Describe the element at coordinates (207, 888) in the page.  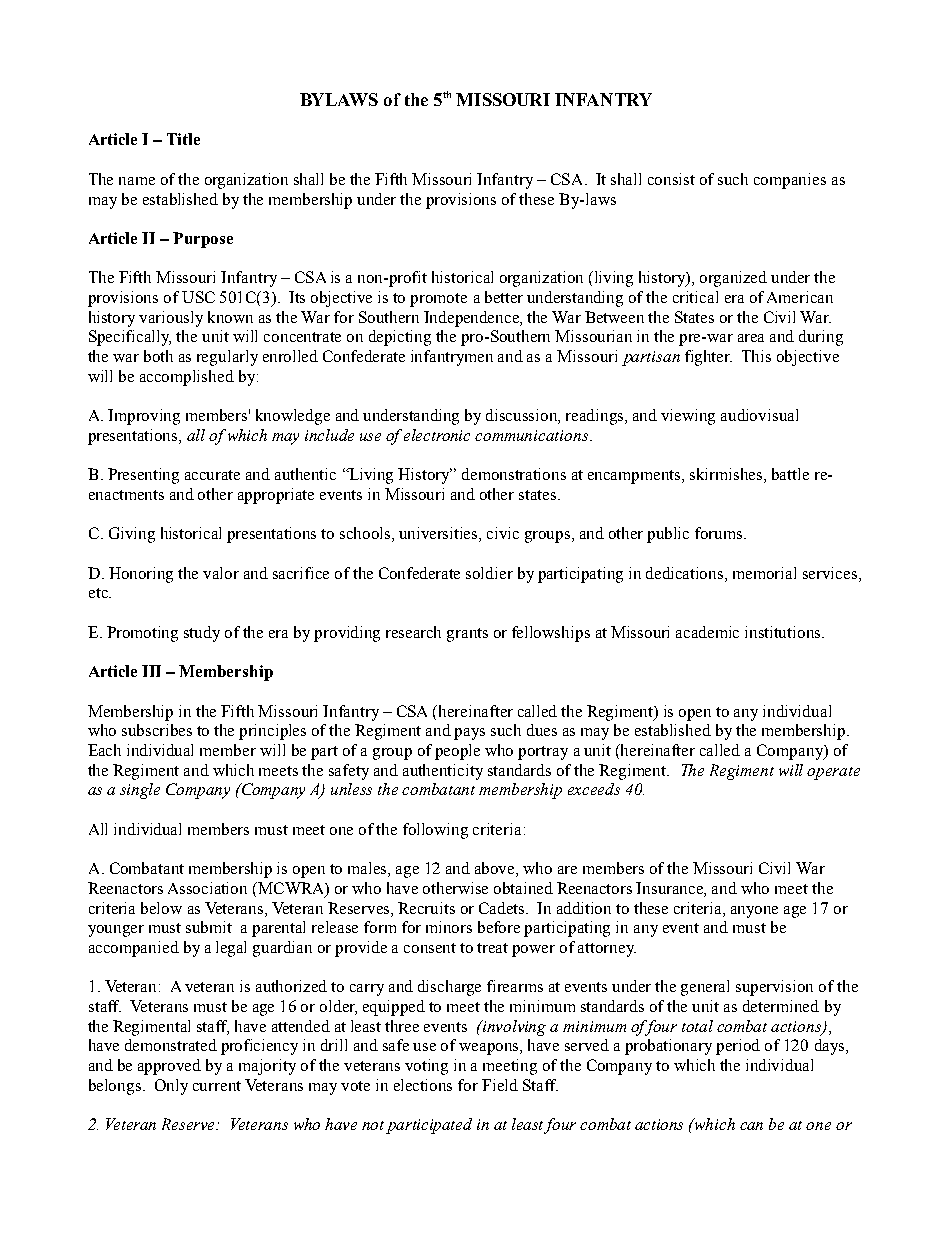
I see `Association` at that location.
